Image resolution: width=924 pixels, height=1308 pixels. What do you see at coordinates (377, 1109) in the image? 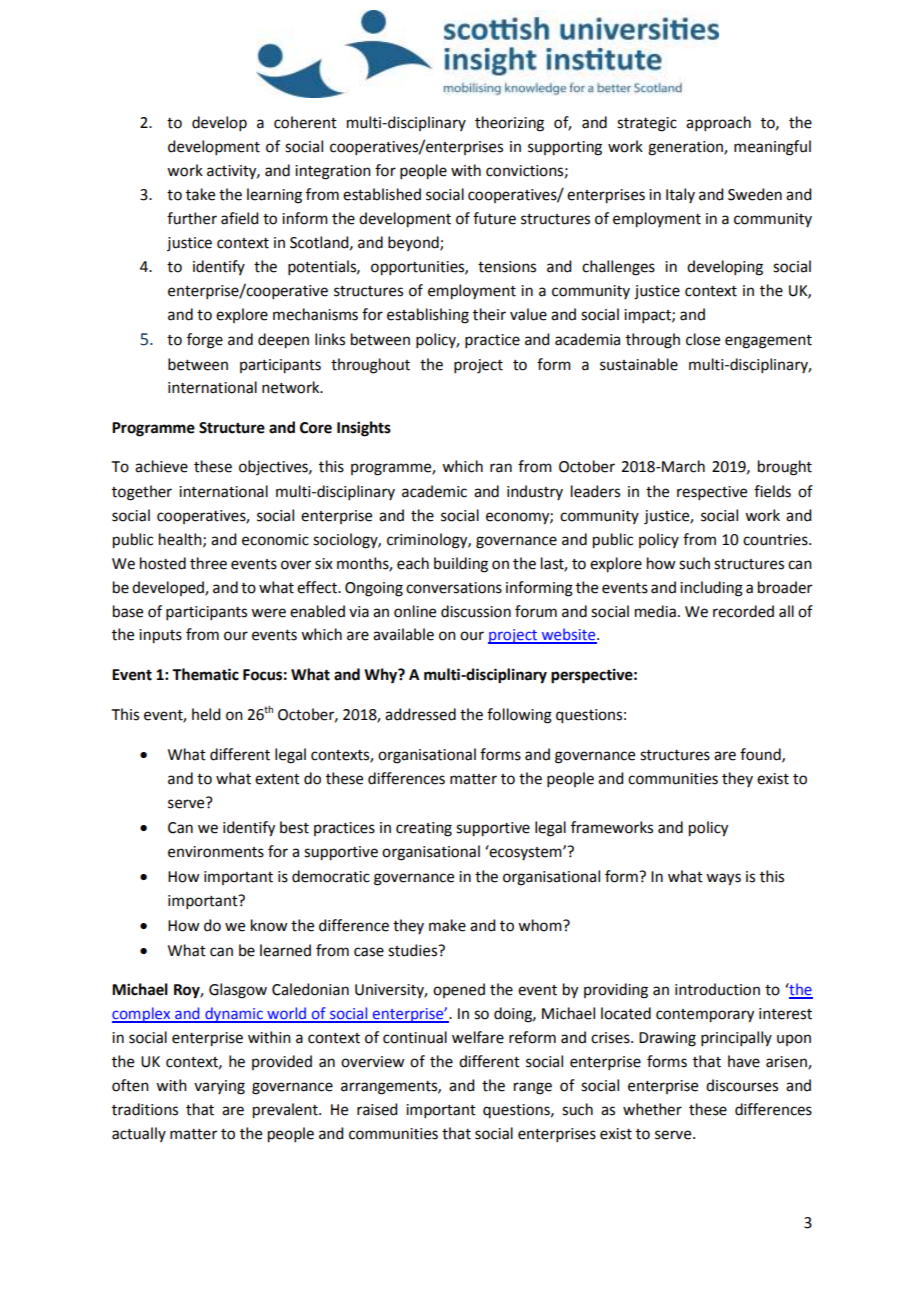
I see `raised` at bounding box center [377, 1109].
